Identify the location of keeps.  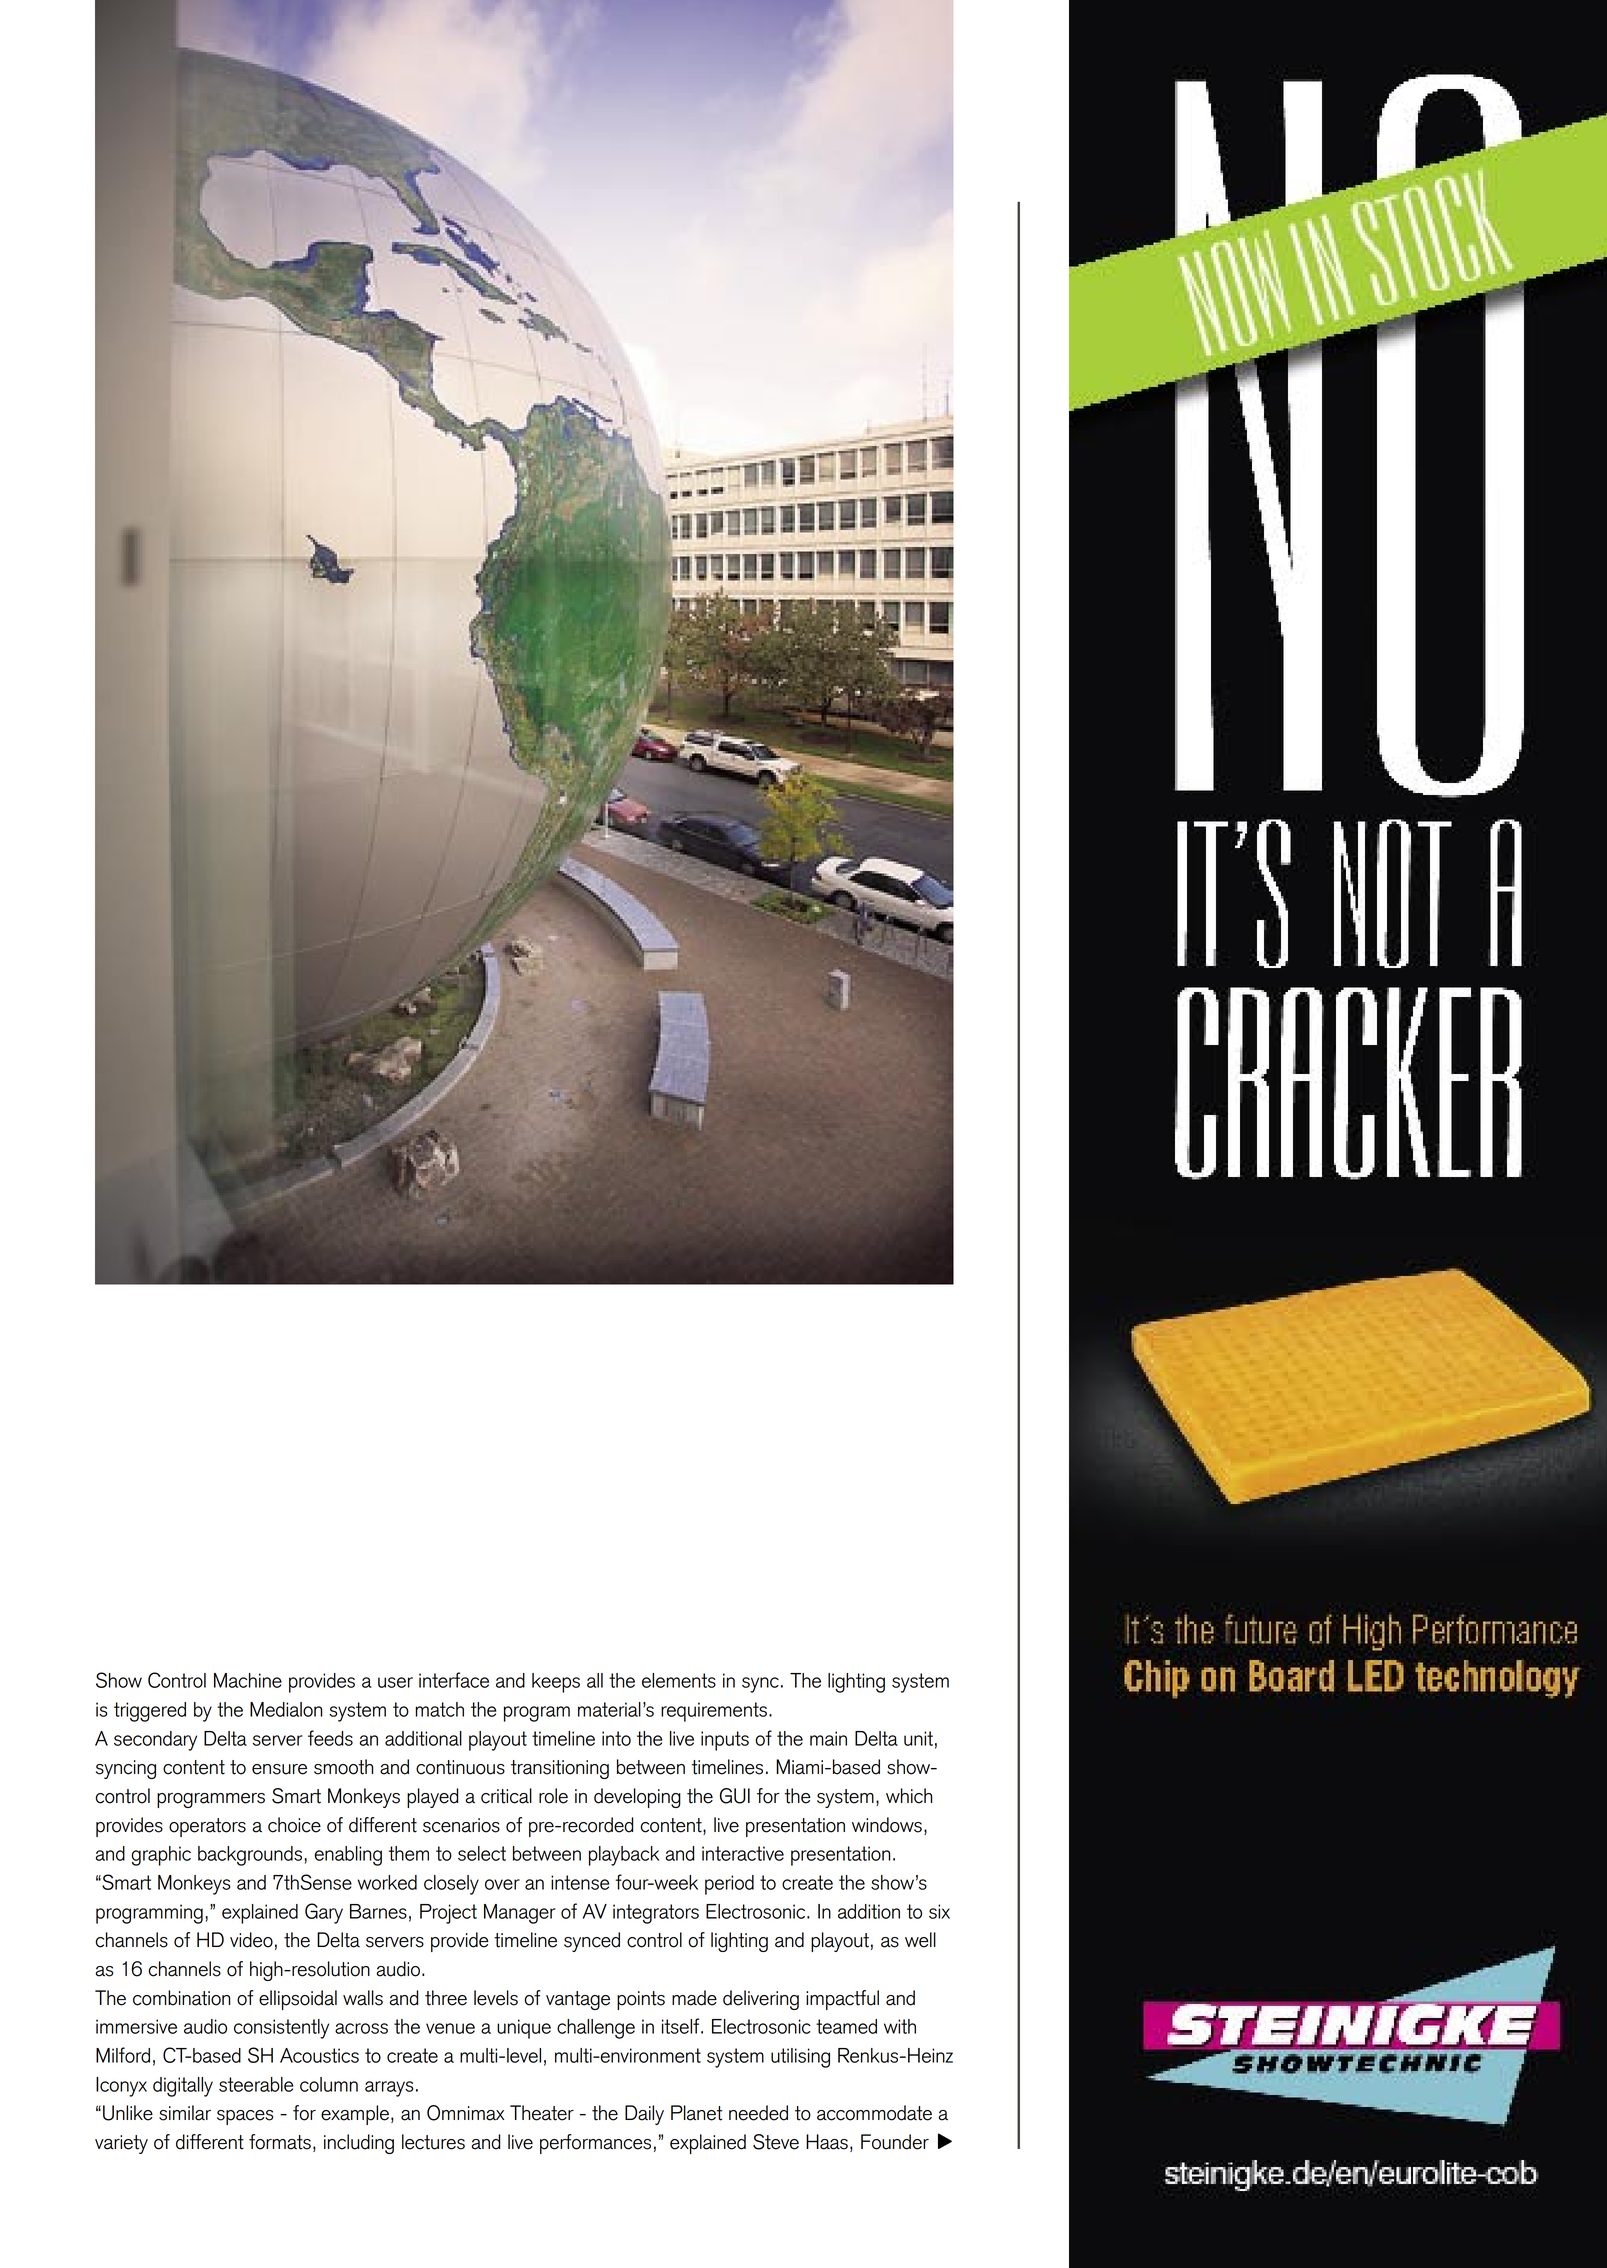
(556, 1683).
